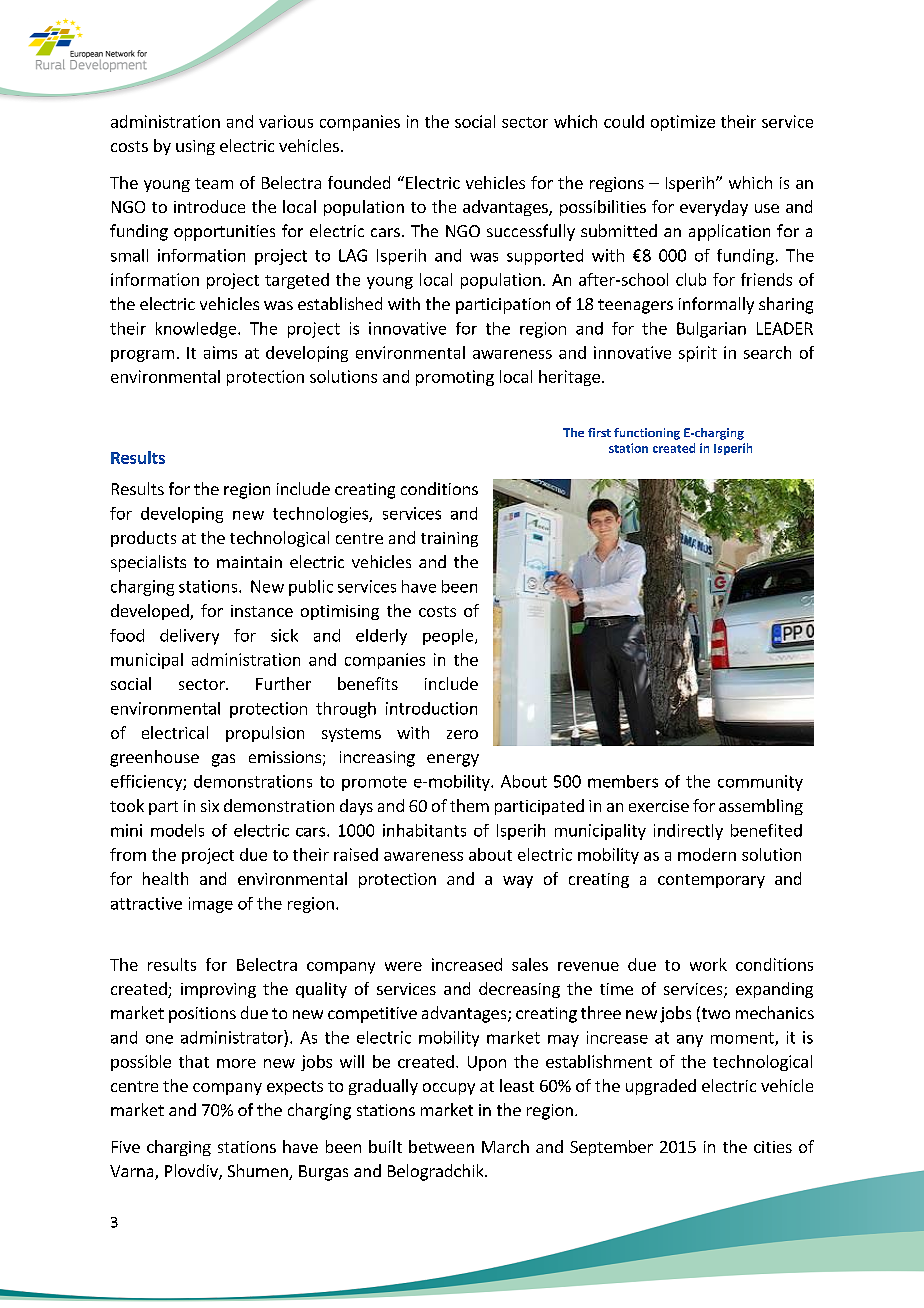  What do you see at coordinates (195, 147) in the screenshot?
I see `using` at bounding box center [195, 147].
